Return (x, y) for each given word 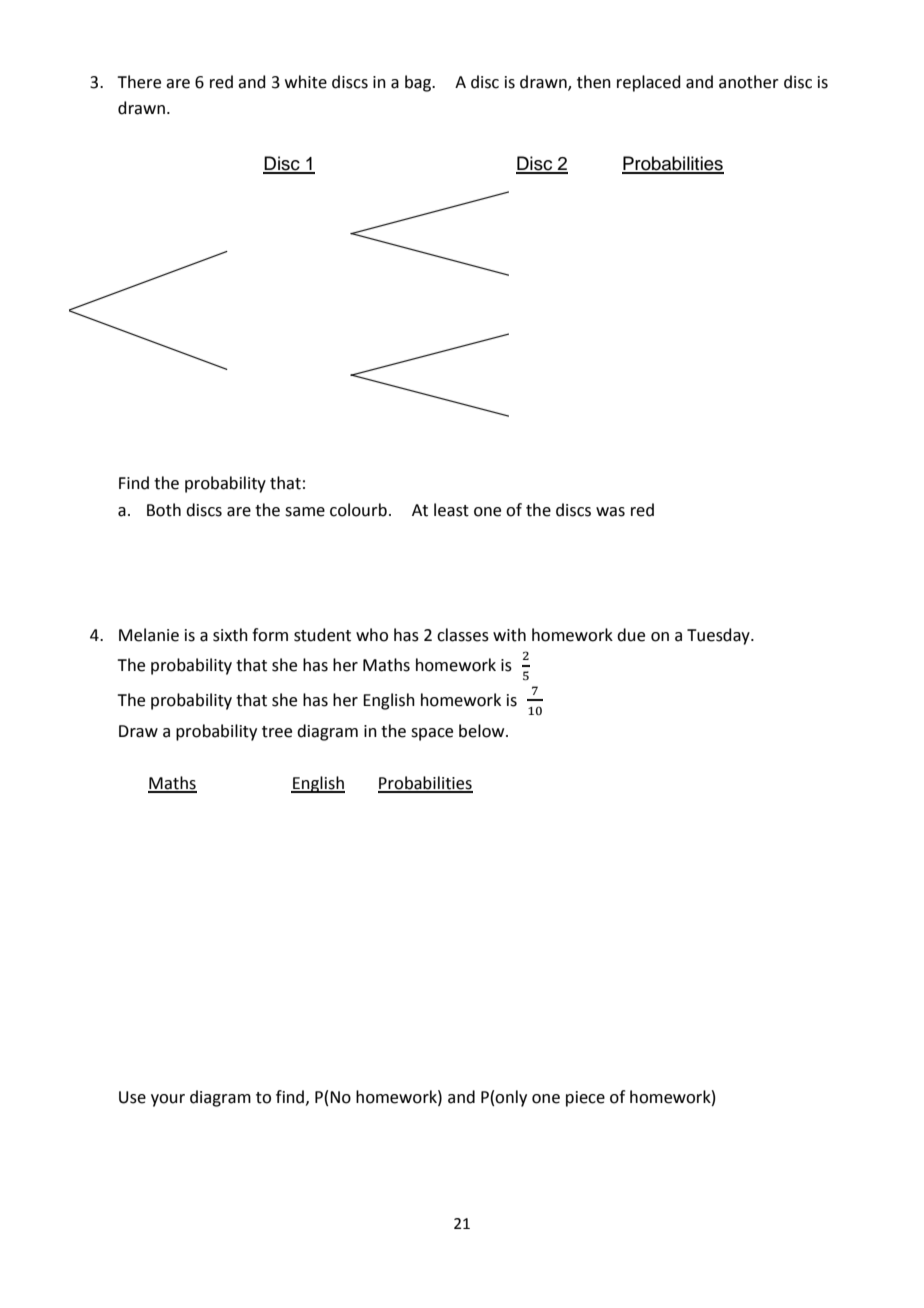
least (451, 510)
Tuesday (719, 636)
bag (419, 83)
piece (585, 1099)
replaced (649, 83)
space (432, 734)
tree (277, 732)
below (483, 731)
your (168, 1100)
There (139, 82)
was (610, 512)
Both (164, 510)
